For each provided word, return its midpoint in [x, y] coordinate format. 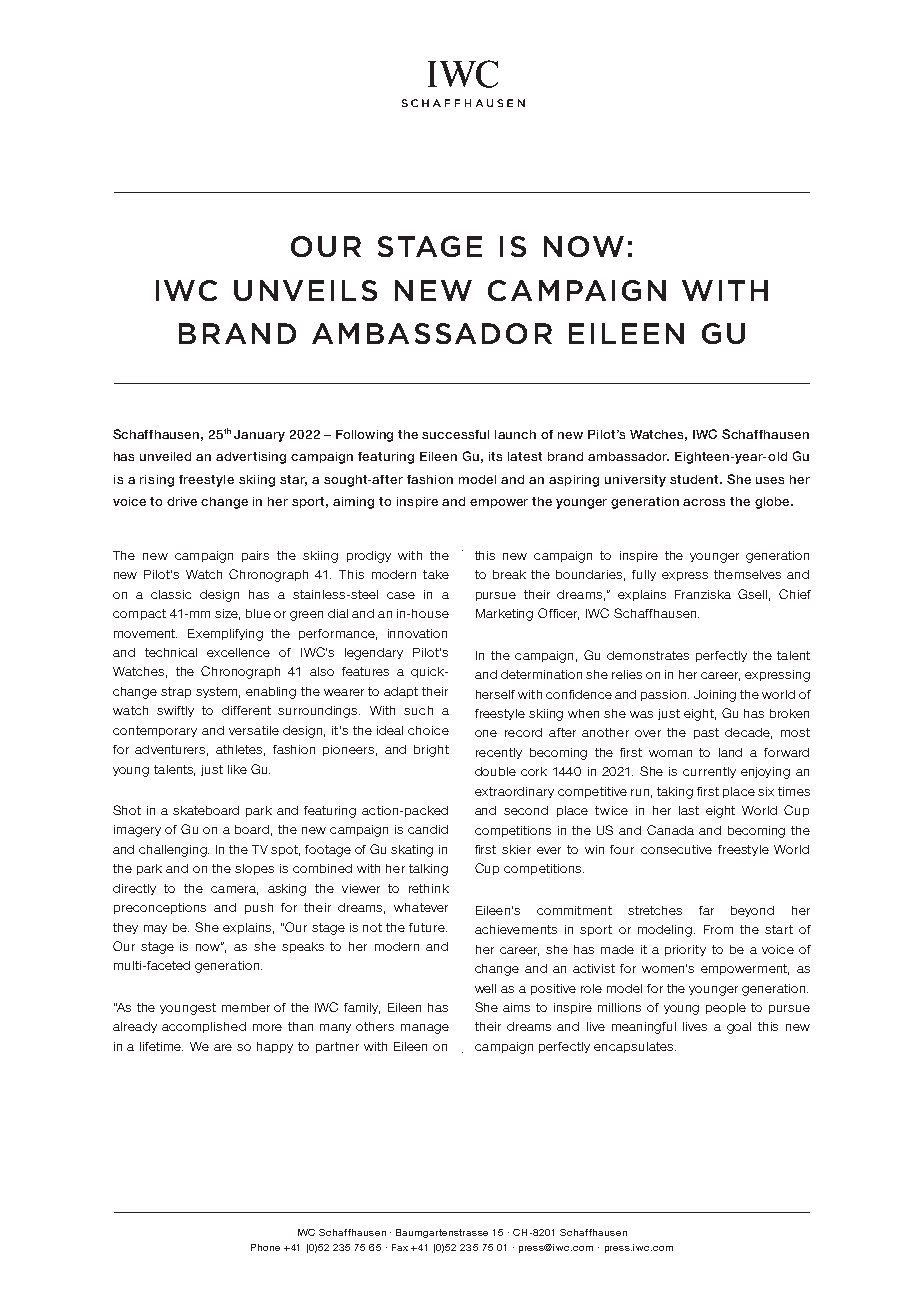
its [495, 456]
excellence [238, 652]
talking [428, 870]
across [704, 502]
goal [739, 1028]
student [695, 479]
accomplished [204, 1027]
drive [182, 501]
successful [455, 434]
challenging [174, 851]
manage [425, 1029]
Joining [715, 696]
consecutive [676, 849]
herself [495, 694]
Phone [265, 1247]
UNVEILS [305, 290]
